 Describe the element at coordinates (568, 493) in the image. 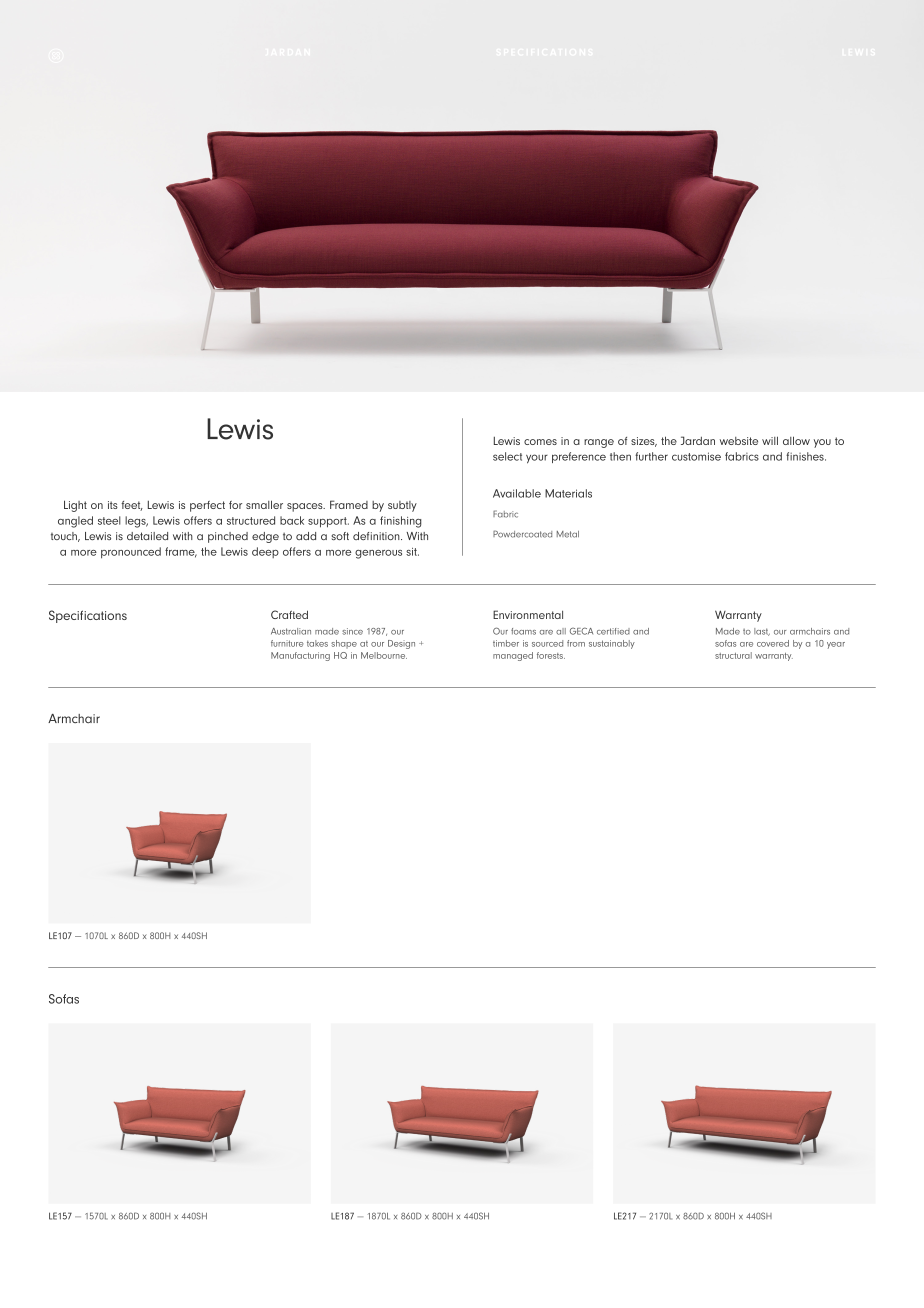

I see `Materials` at that location.
